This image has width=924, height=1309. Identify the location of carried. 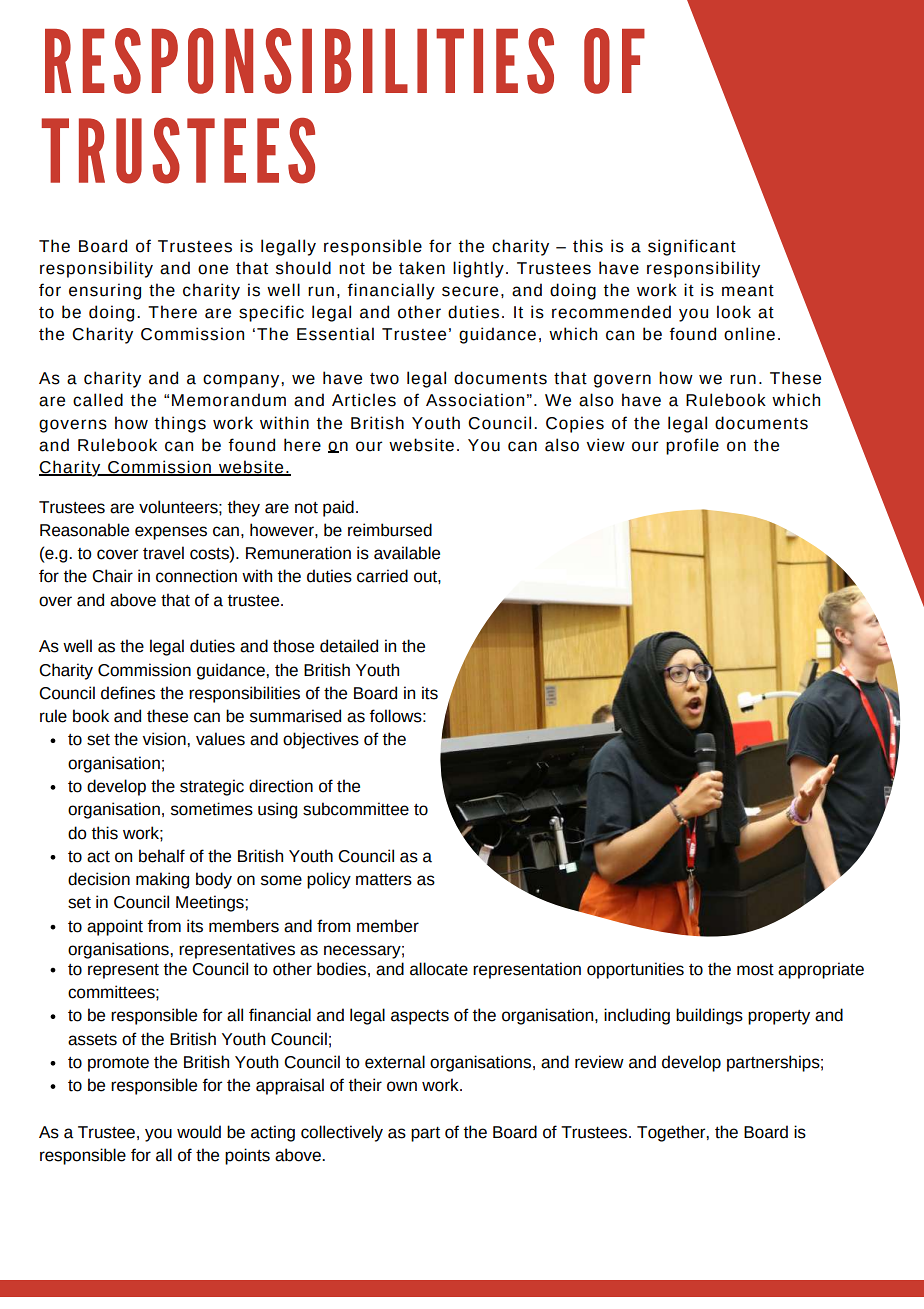
(382, 576).
